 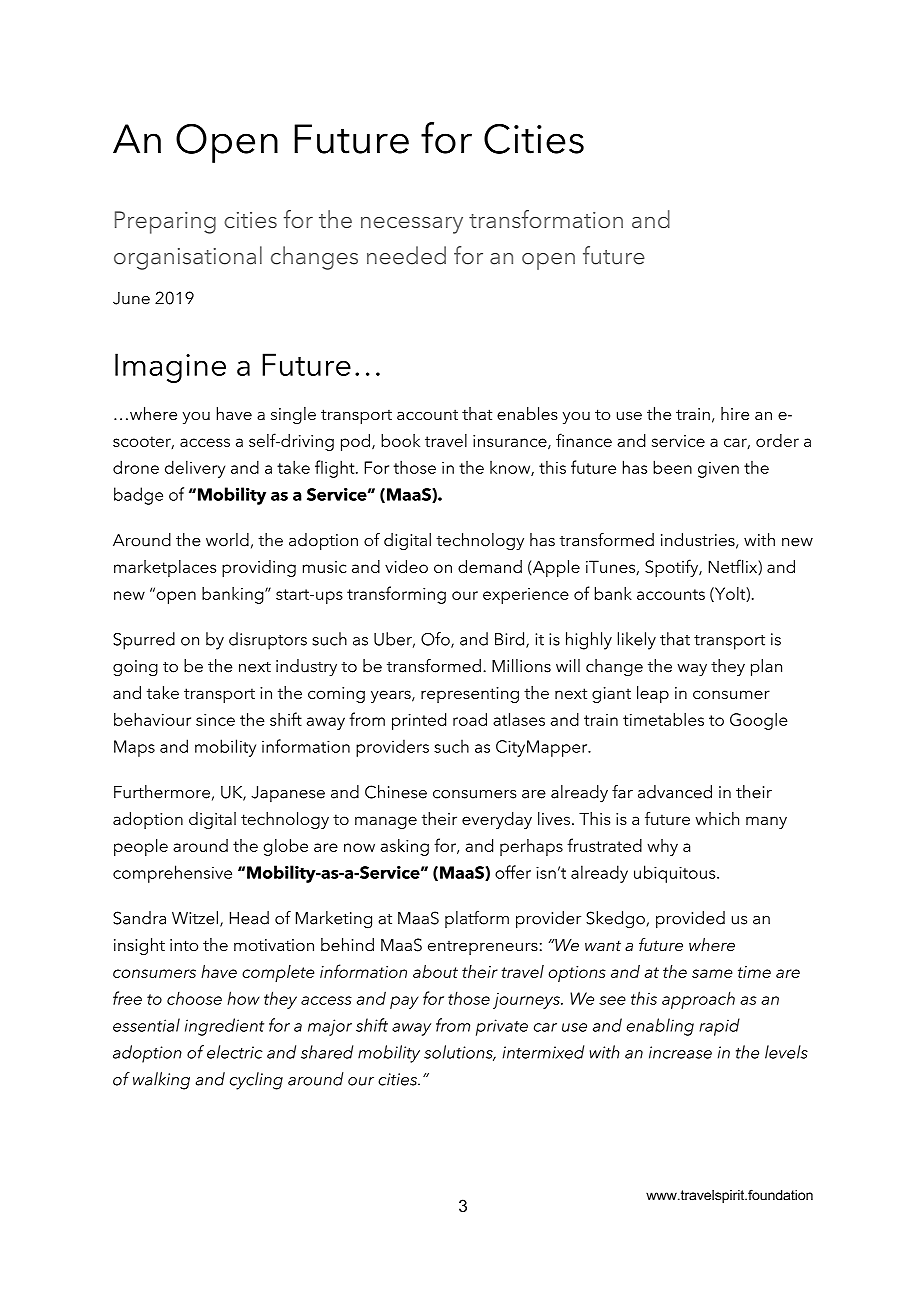 I want to click on plan, so click(x=766, y=667).
